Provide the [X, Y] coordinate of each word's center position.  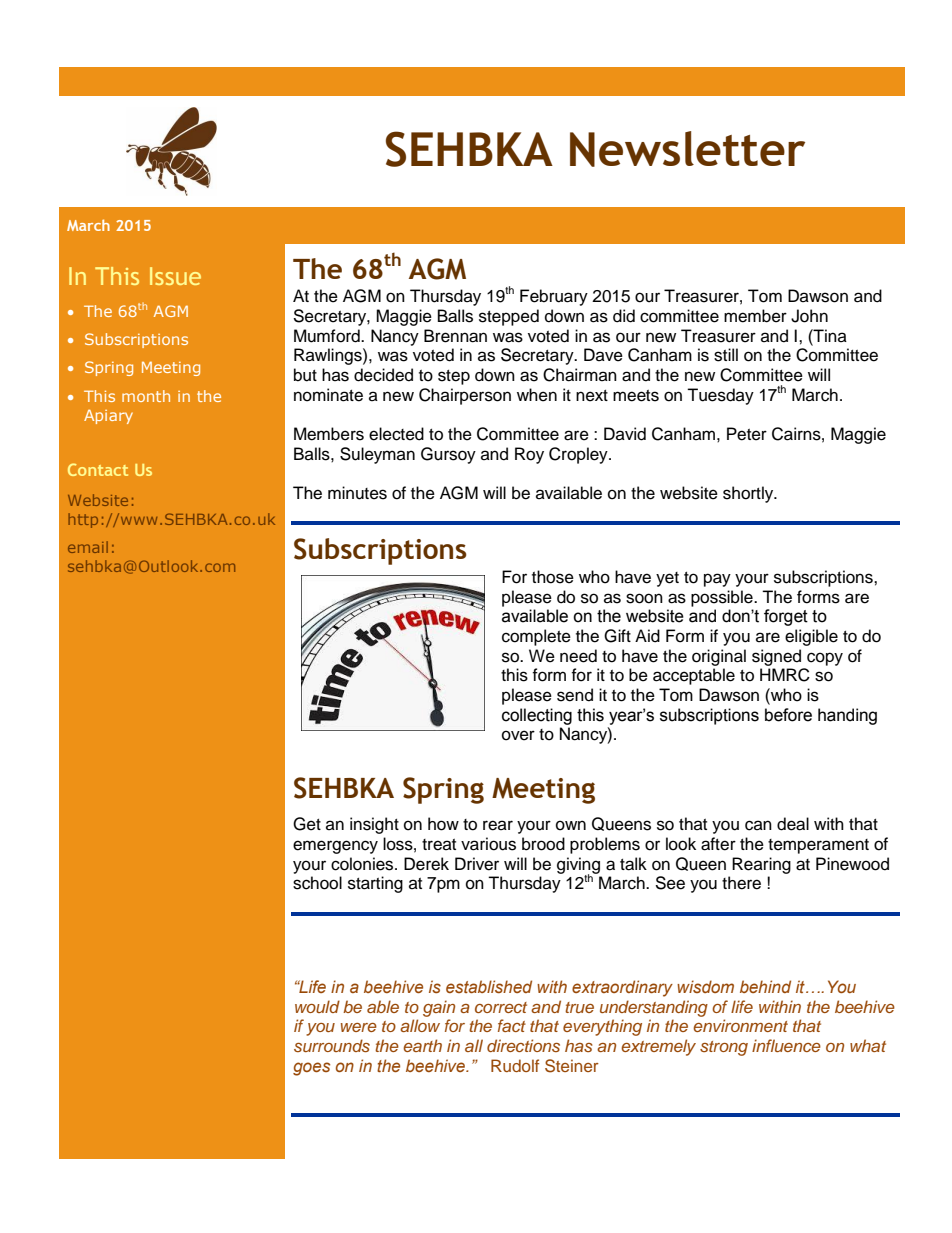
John [809, 316]
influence [786, 1045]
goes [311, 1069]
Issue [175, 276]
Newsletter [687, 149]
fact [512, 1025]
